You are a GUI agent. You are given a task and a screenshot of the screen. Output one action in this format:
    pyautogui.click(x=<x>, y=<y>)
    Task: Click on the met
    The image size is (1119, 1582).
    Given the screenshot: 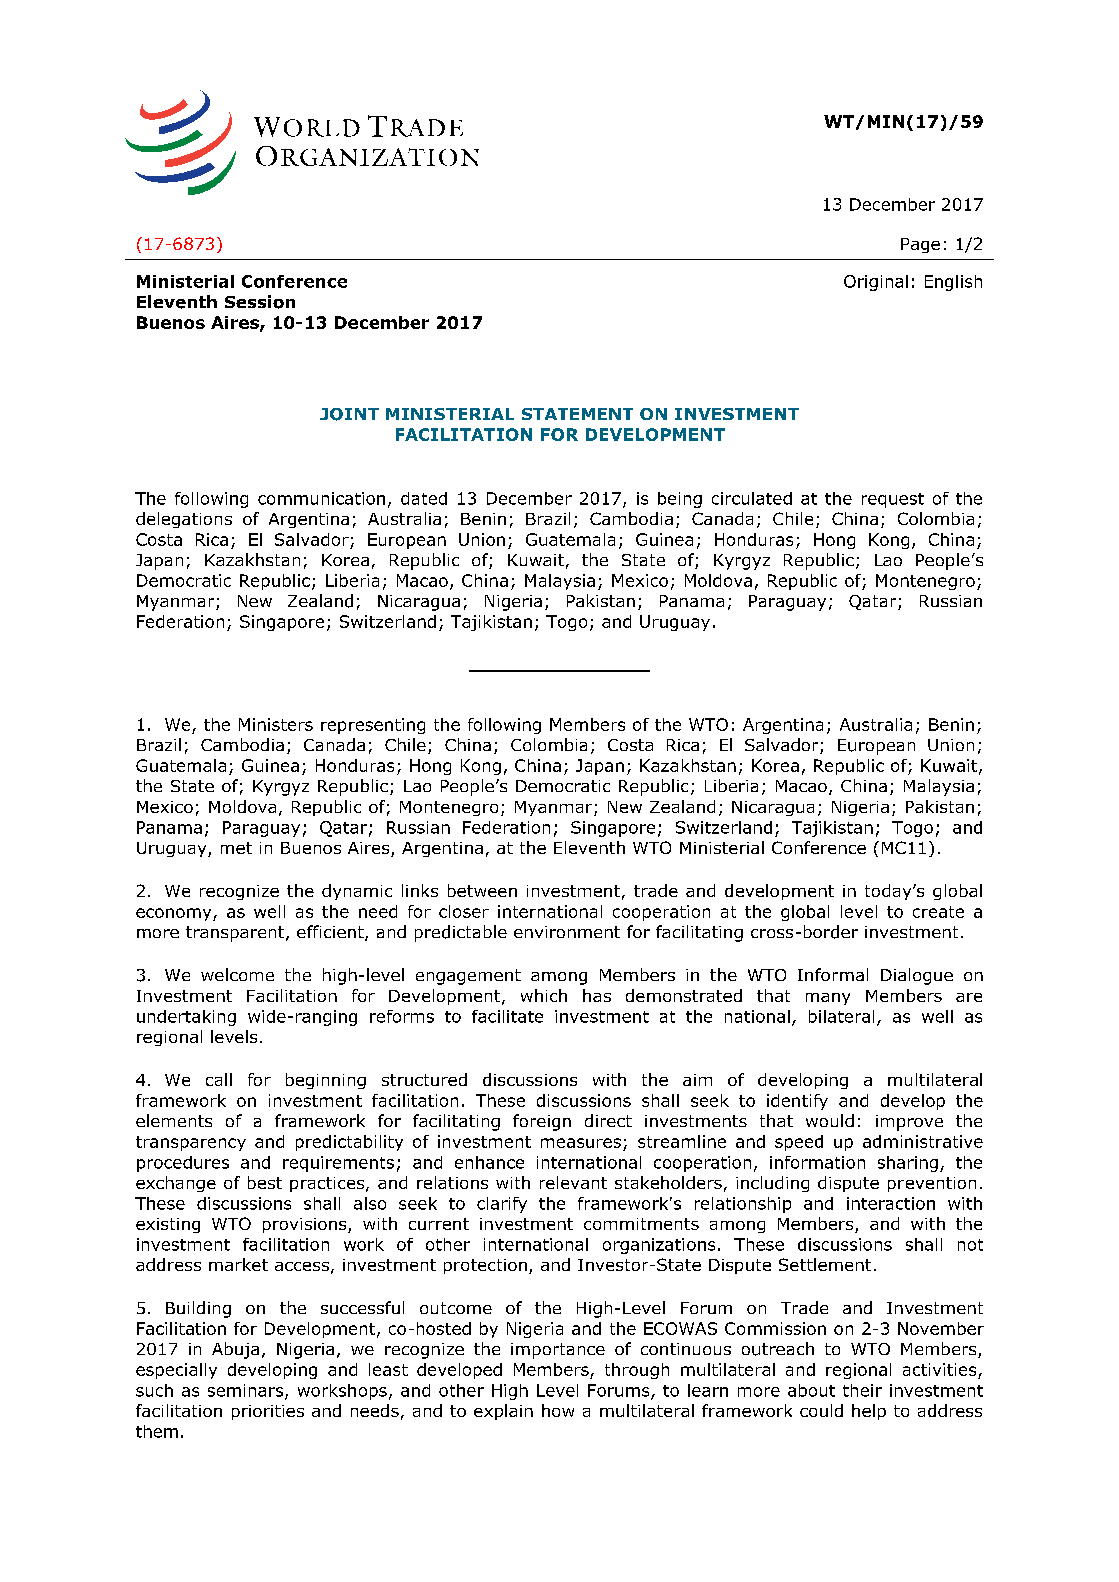 What is the action you would take?
    pyautogui.click(x=236, y=848)
